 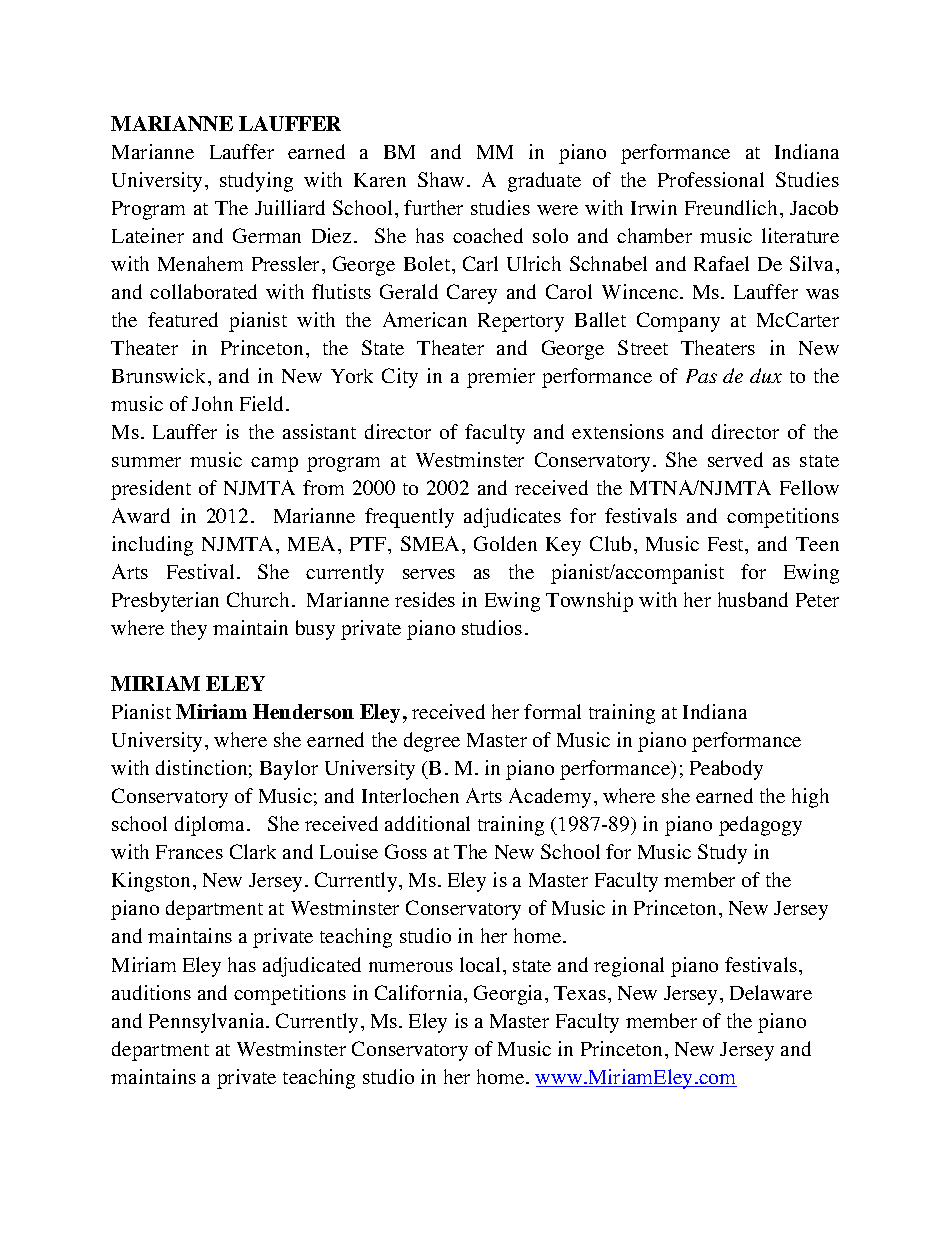 I want to click on served, so click(x=735, y=459).
